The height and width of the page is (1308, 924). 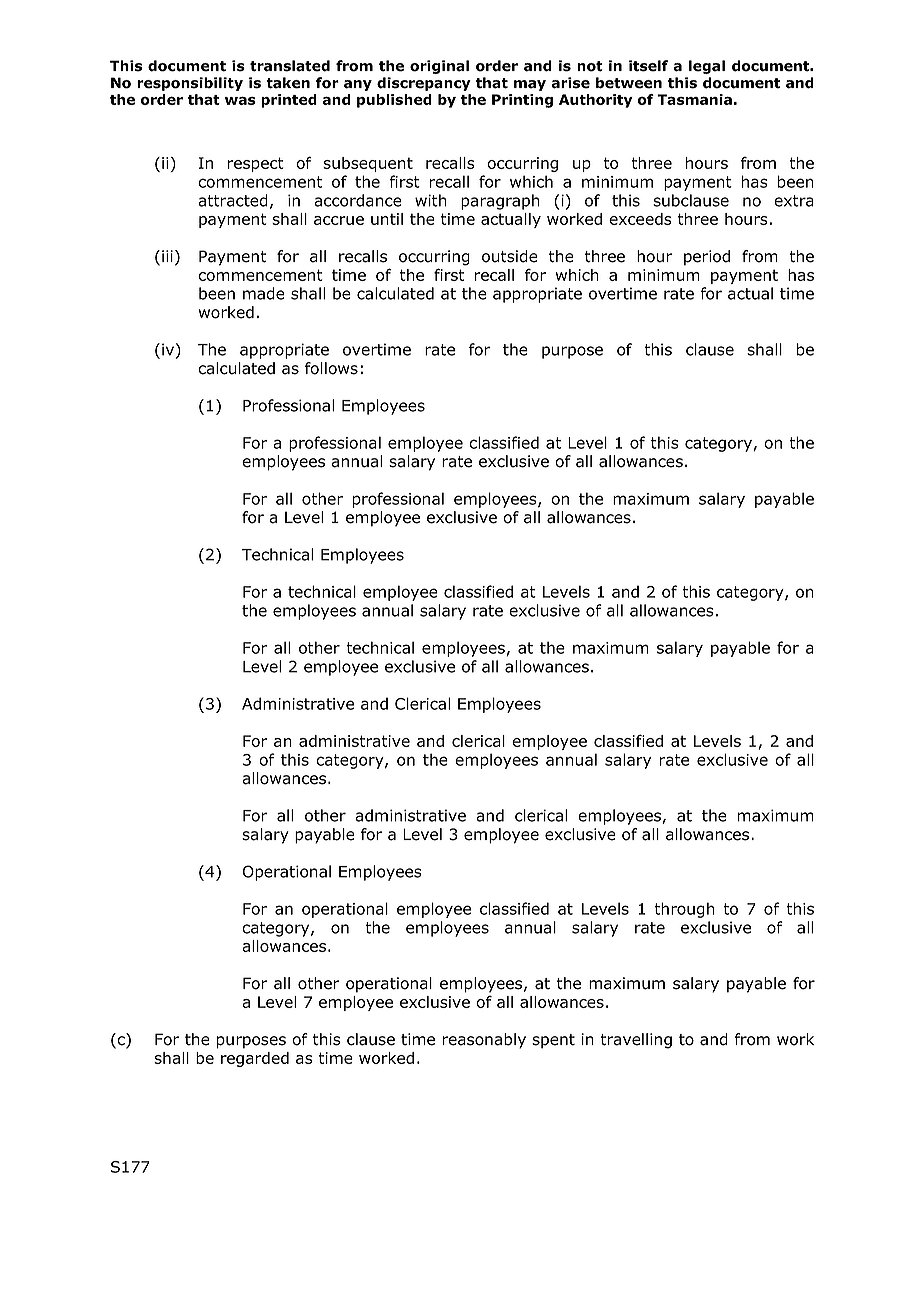 What do you see at coordinates (640, 219) in the page?
I see `exceeds` at bounding box center [640, 219].
